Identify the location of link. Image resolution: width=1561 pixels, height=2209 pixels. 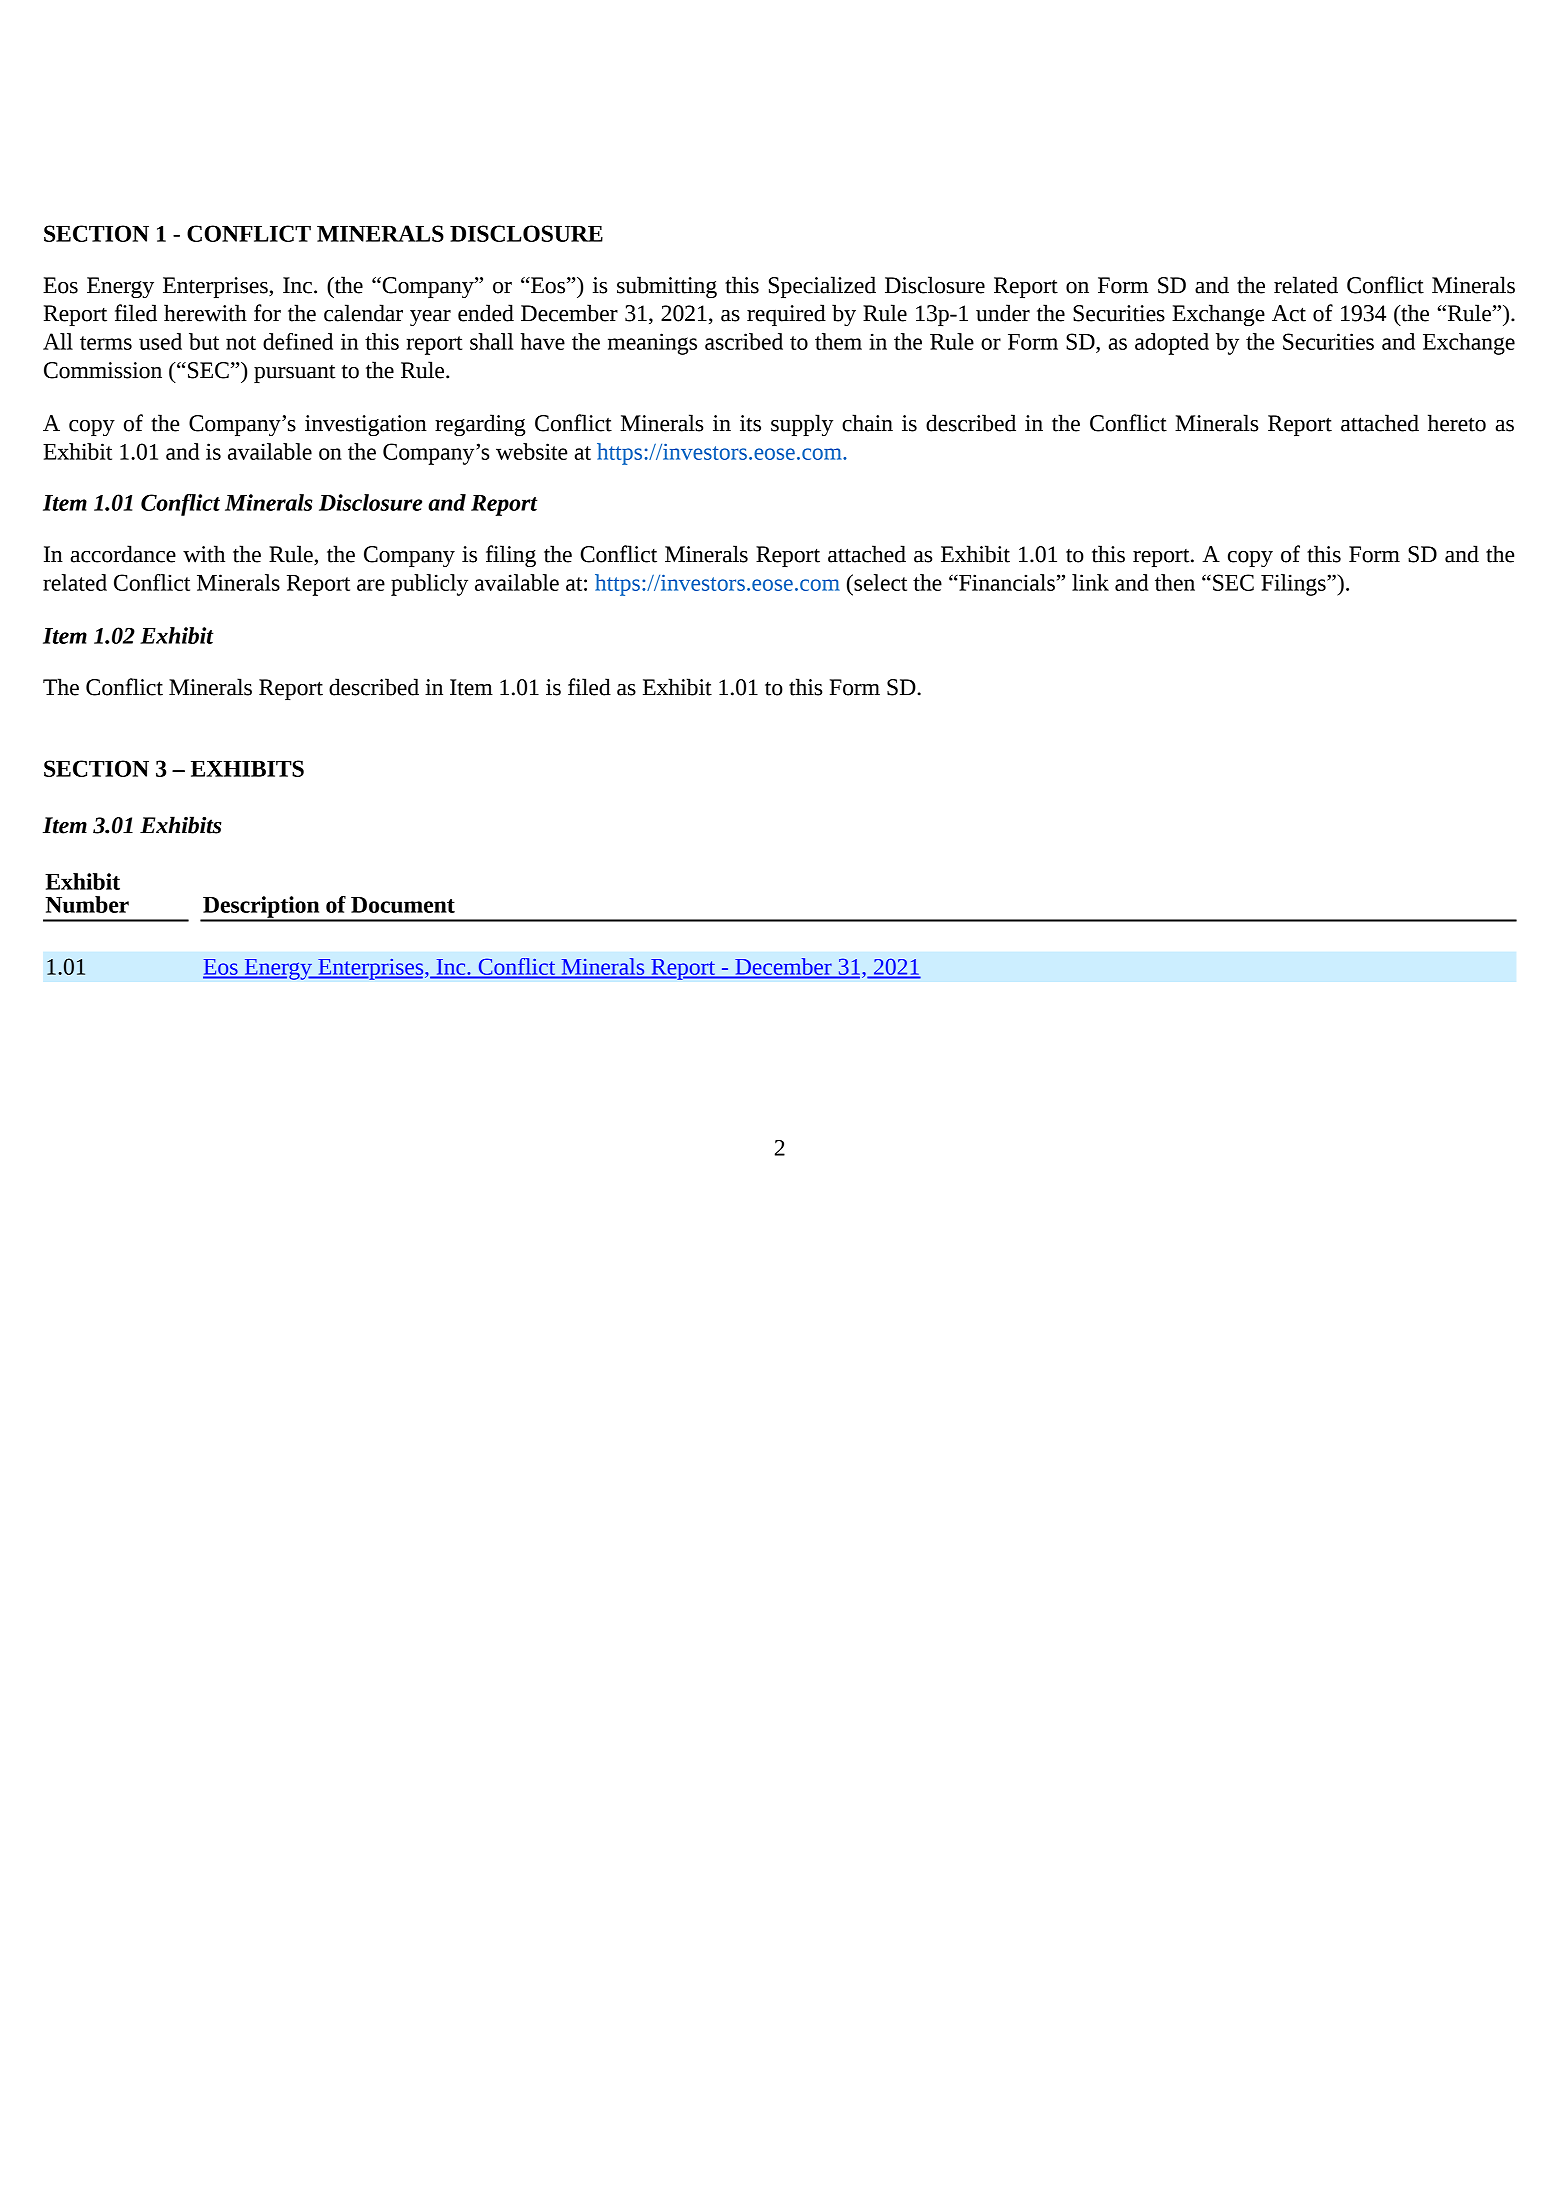
(1090, 582).
